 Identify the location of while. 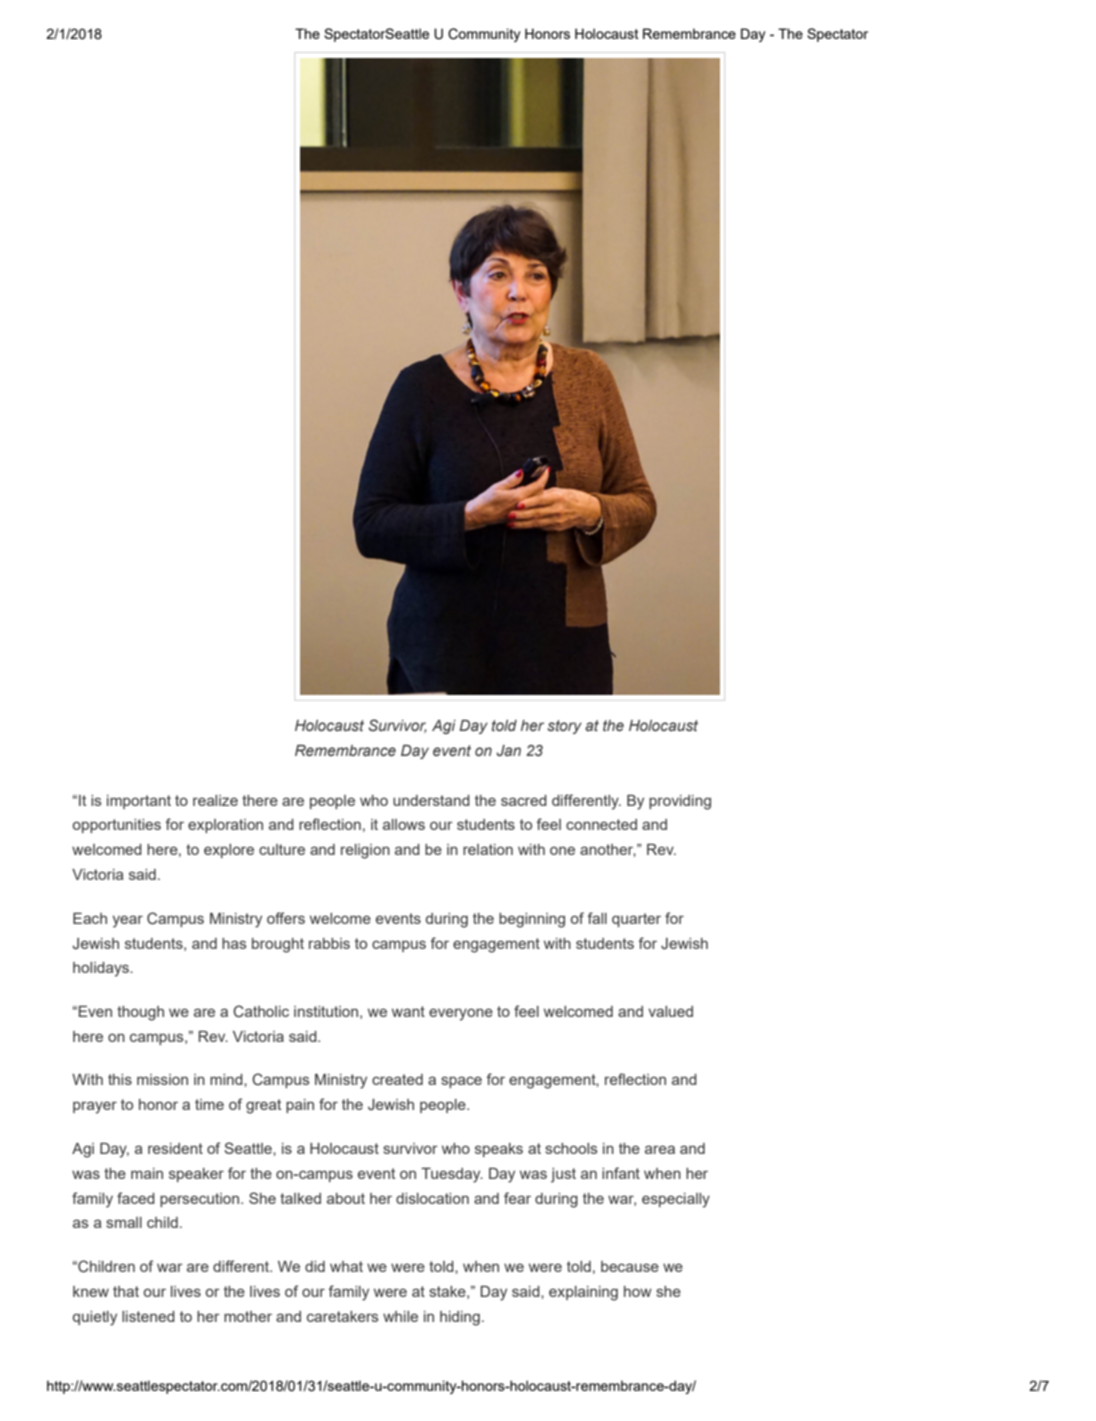
(400, 1316).
